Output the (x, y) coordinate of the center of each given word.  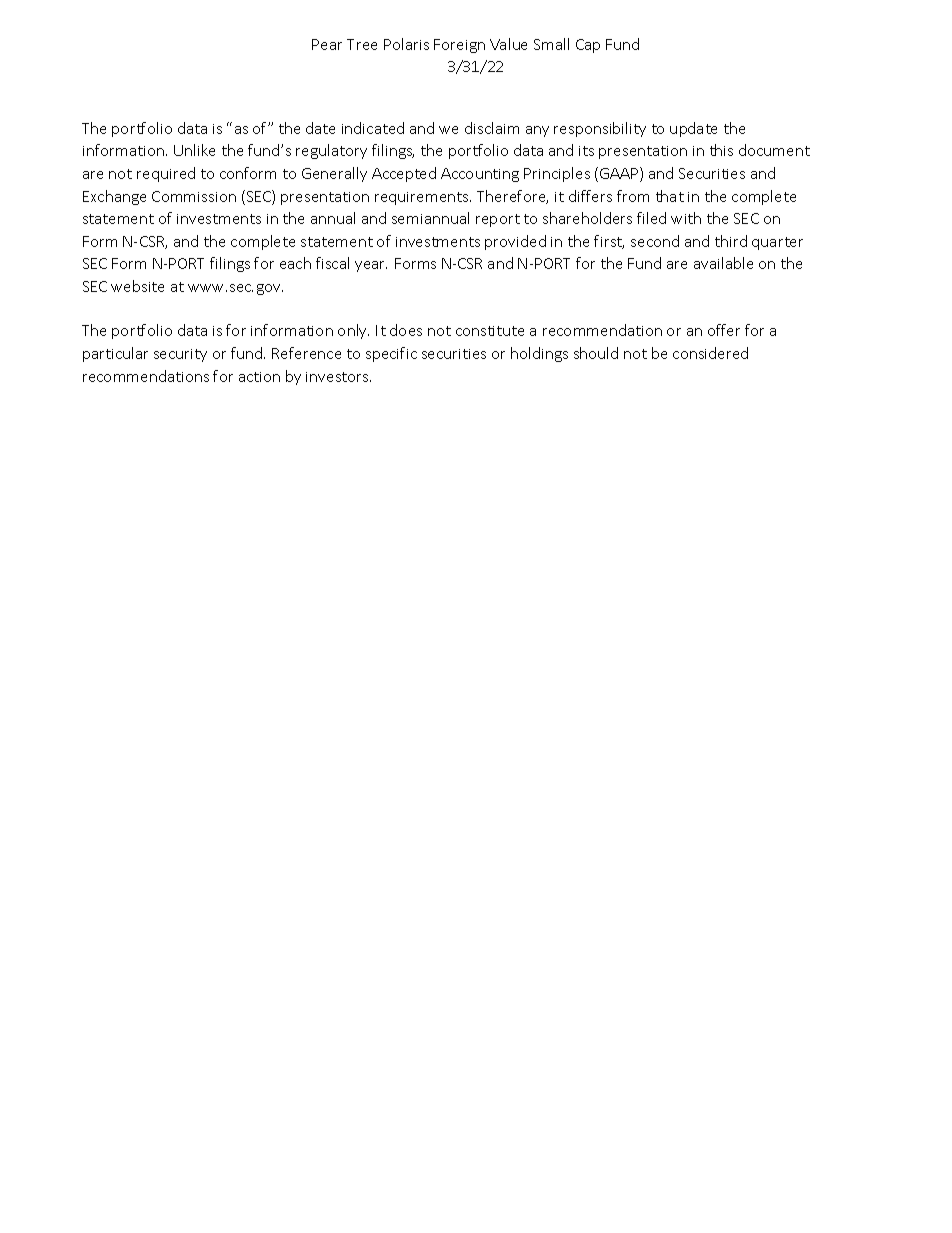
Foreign (459, 46)
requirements (423, 198)
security (180, 355)
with (686, 218)
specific (391, 354)
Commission (194, 196)
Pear (327, 44)
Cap (588, 46)
